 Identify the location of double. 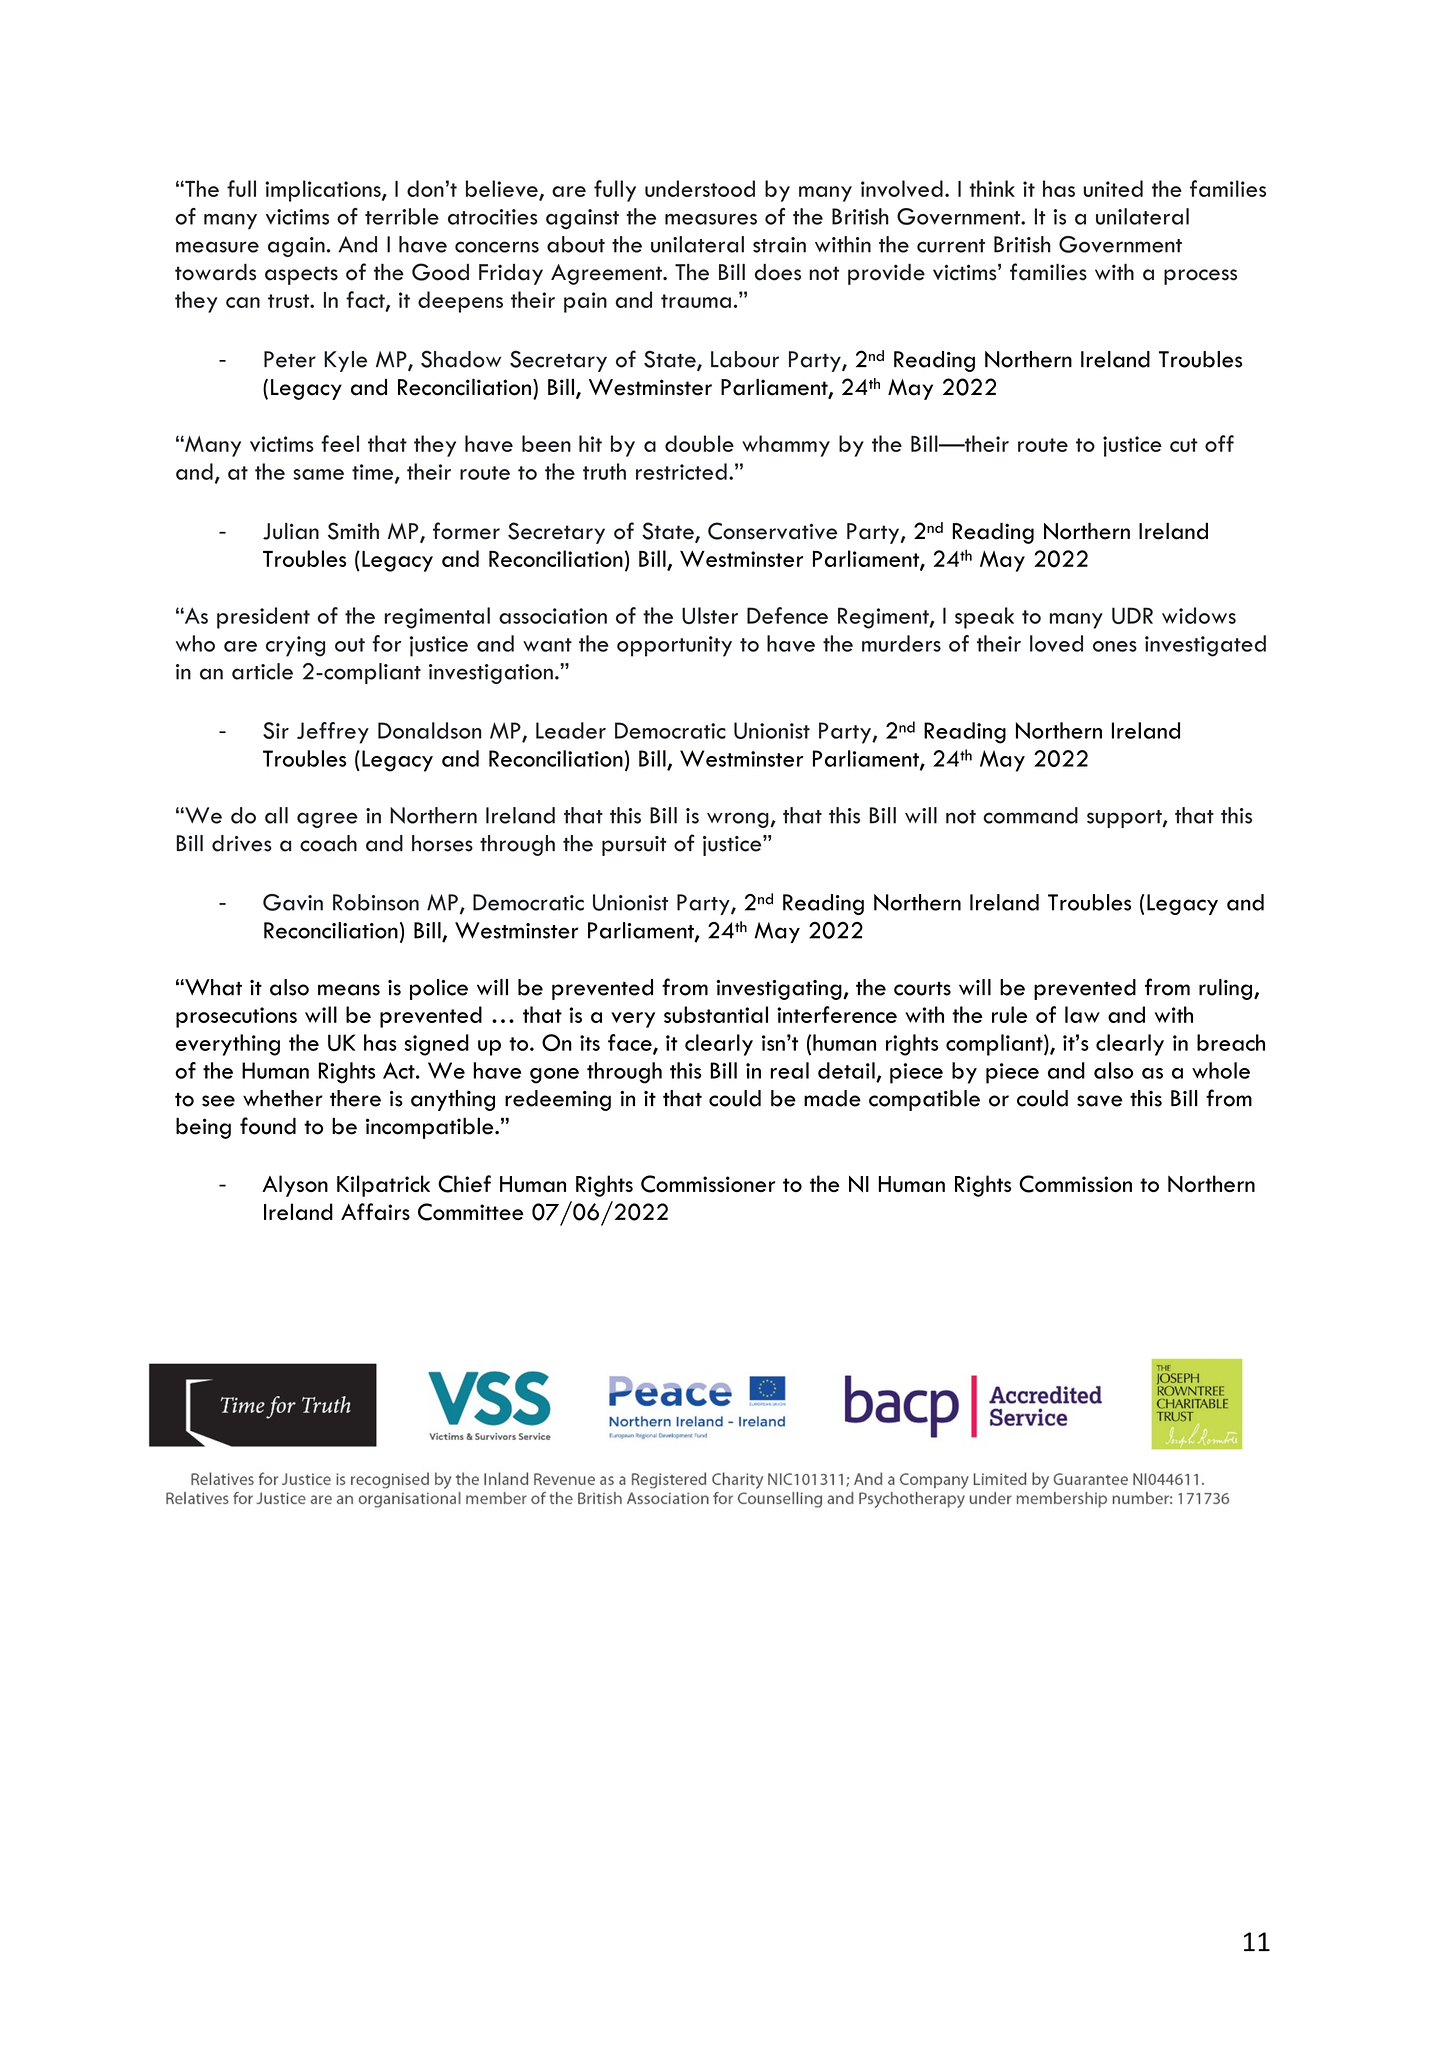
(699, 443).
